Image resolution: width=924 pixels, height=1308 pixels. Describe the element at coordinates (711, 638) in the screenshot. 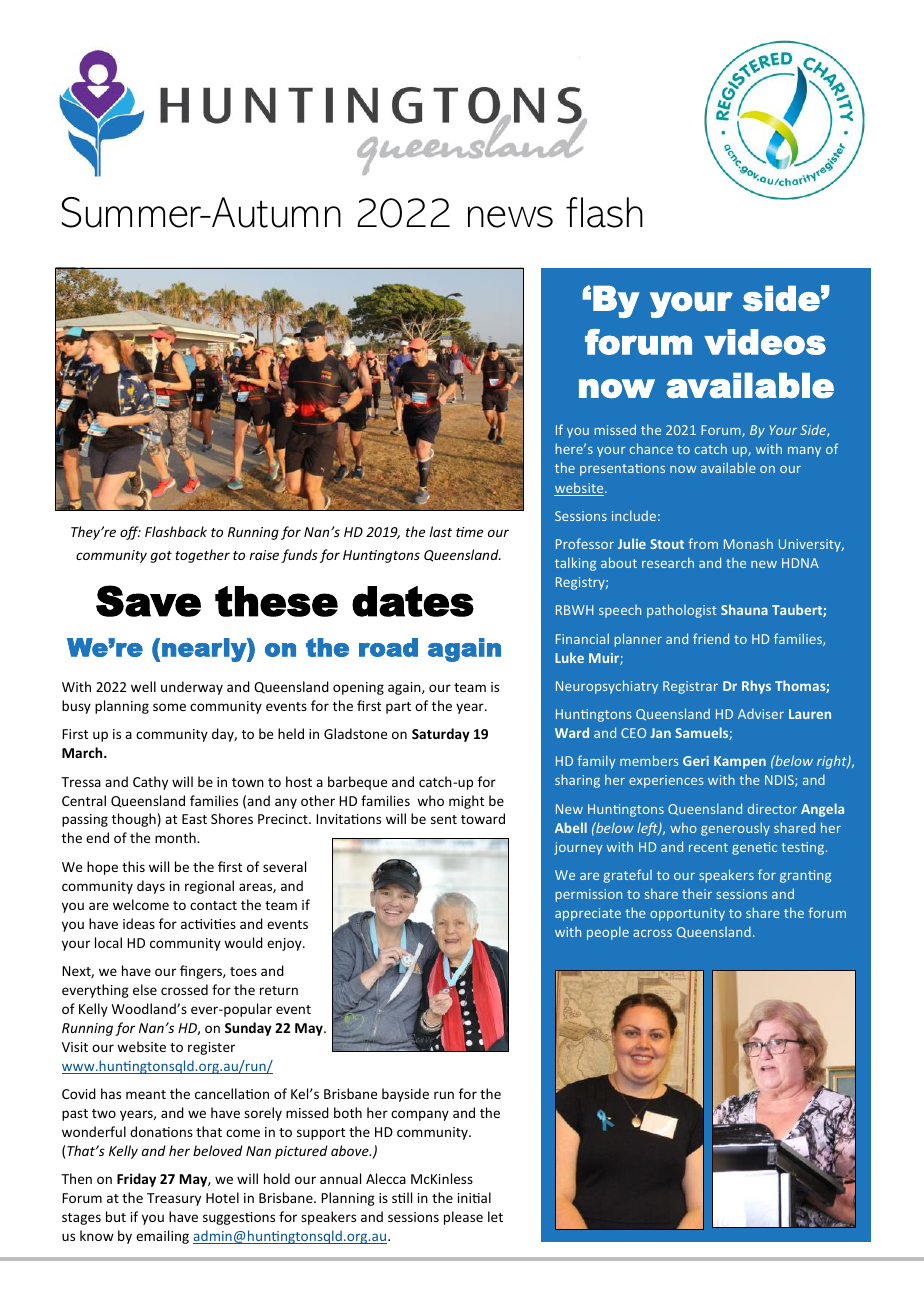

I see `friend` at that location.
